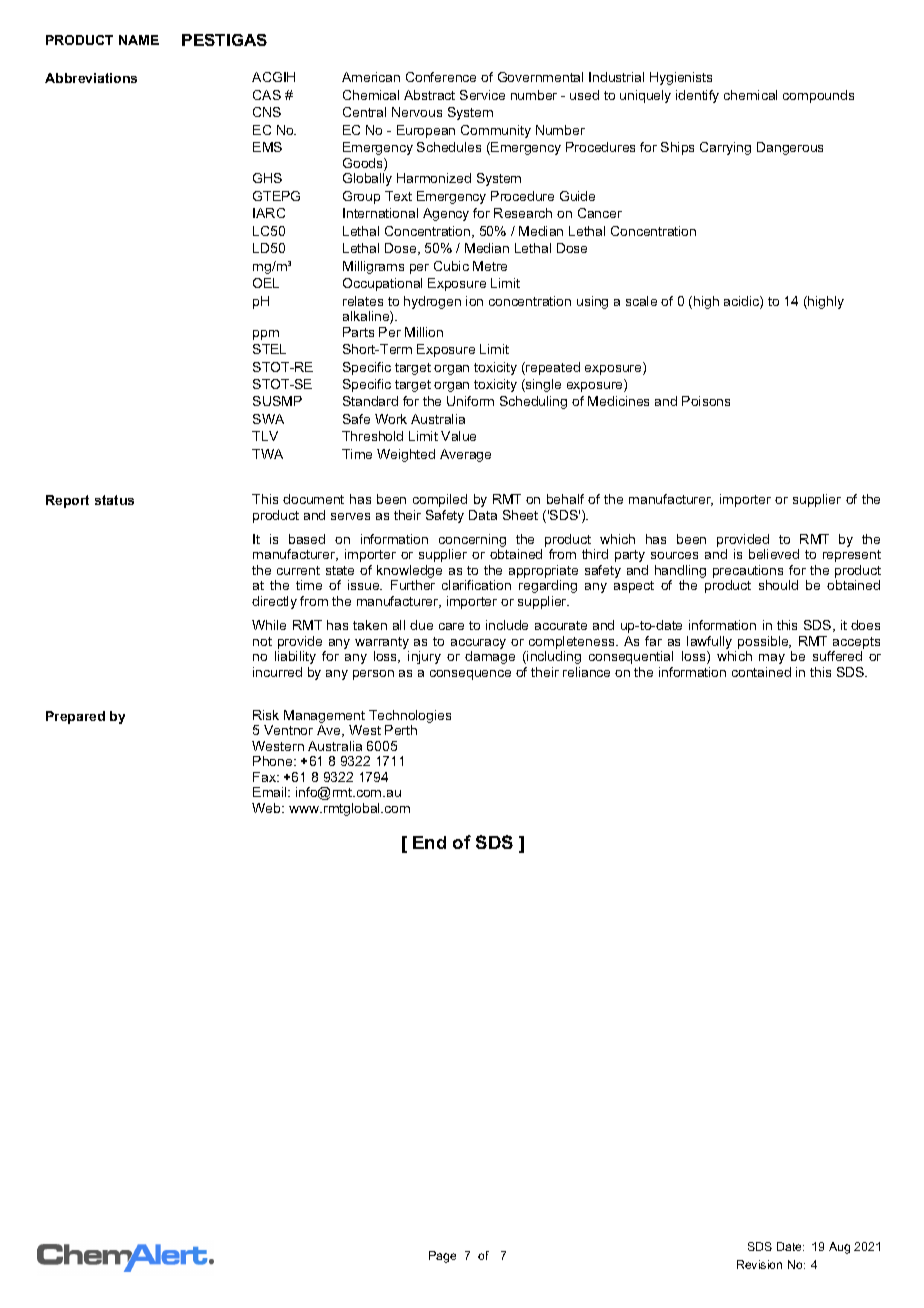 This page has height=1308, width=924. Describe the element at coordinates (114, 500) in the page. I see `status` at that location.
